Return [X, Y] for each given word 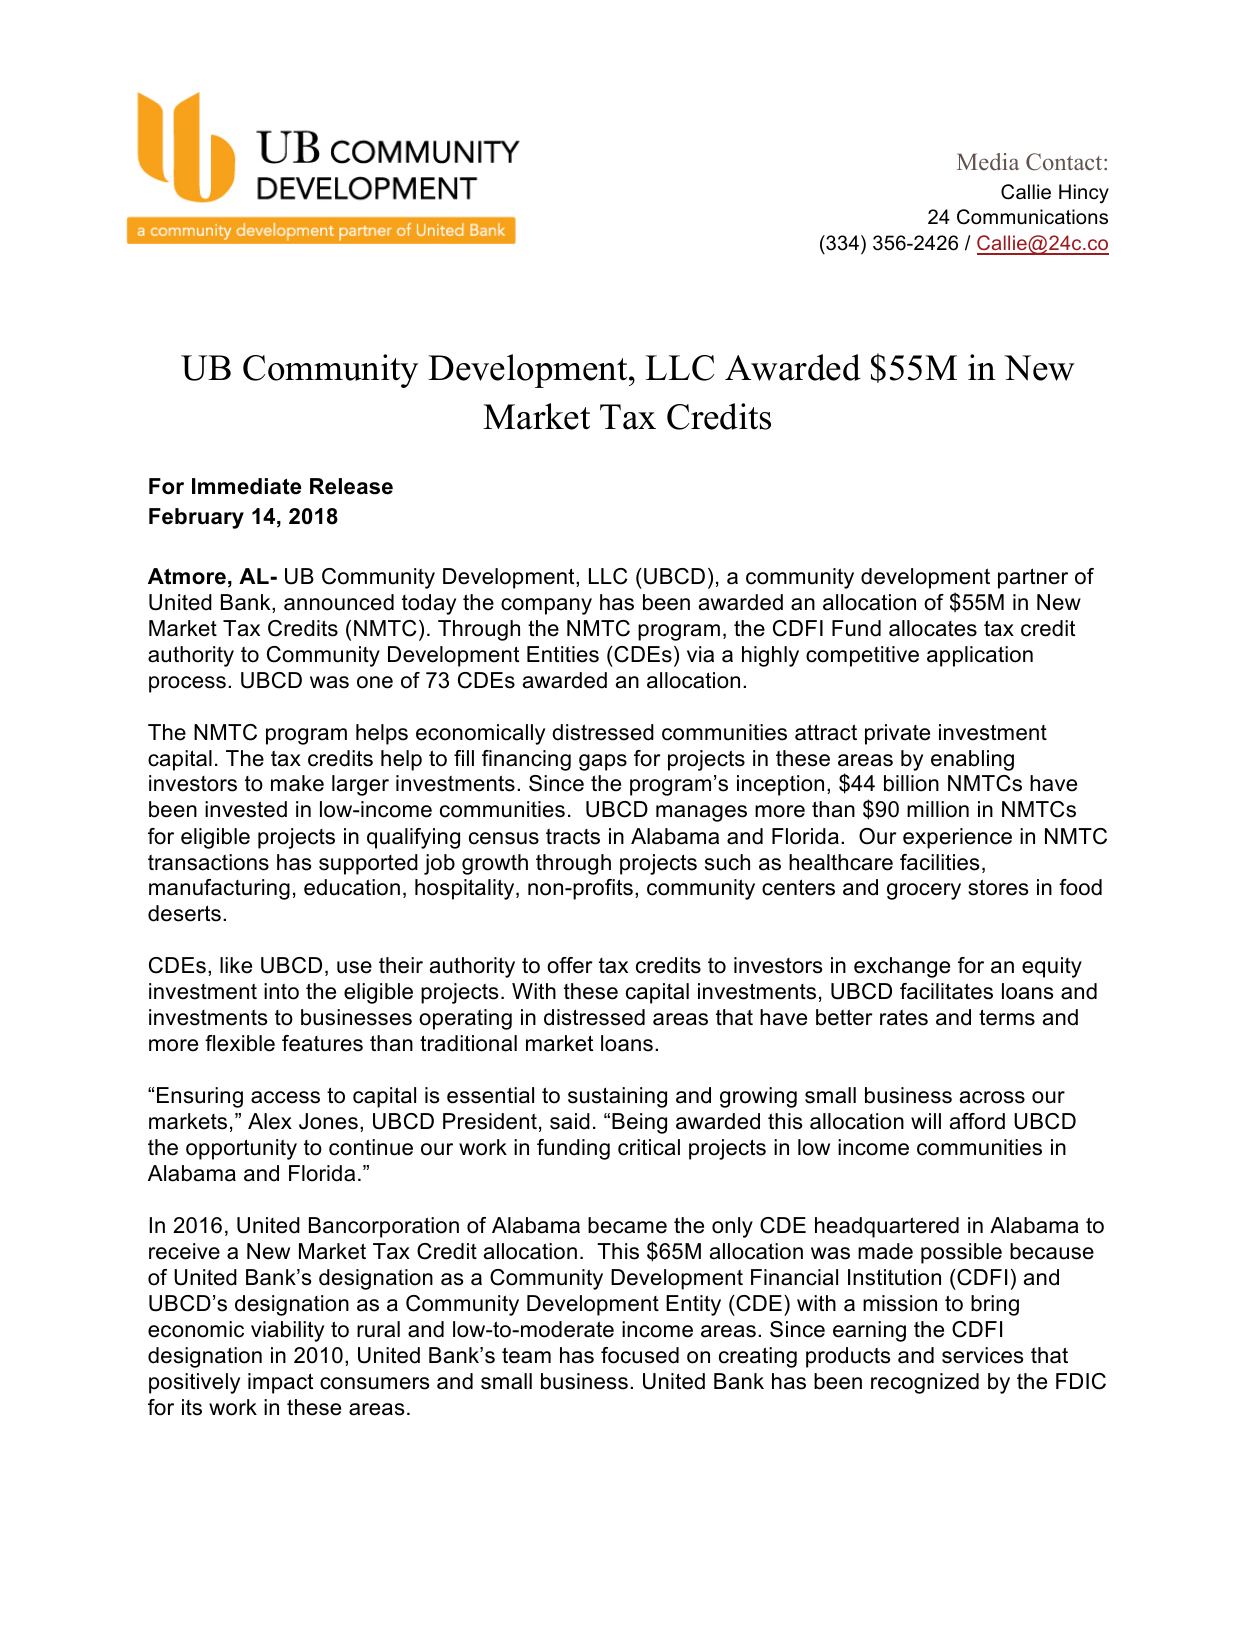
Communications [1032, 217]
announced [339, 602]
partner [1033, 578]
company [546, 606]
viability [287, 1331]
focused [640, 1355]
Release [351, 486]
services [983, 1355]
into [281, 991]
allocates [933, 628]
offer [570, 965]
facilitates [946, 991]
